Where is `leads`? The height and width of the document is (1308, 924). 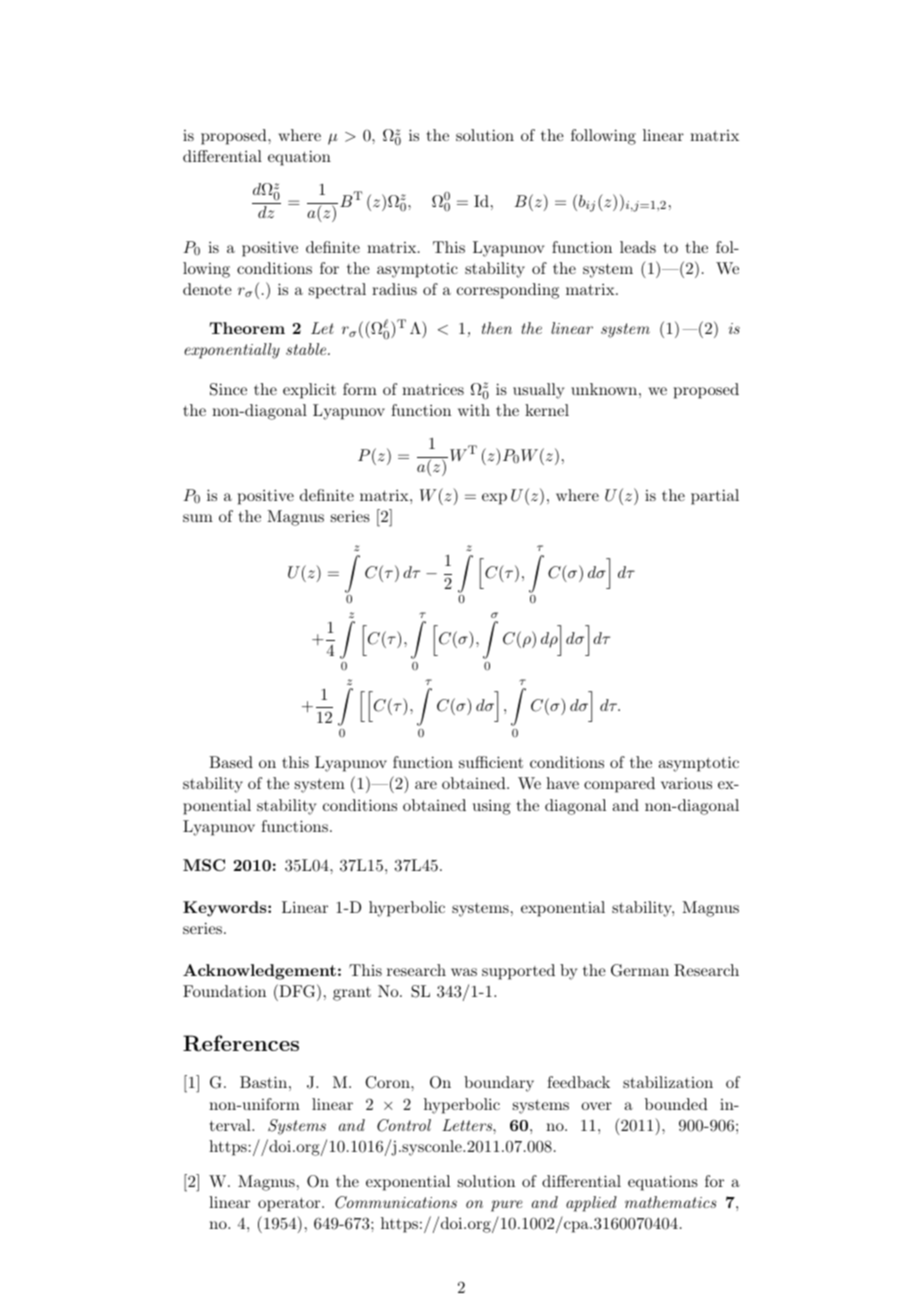
leads is located at coordinates (638, 247).
